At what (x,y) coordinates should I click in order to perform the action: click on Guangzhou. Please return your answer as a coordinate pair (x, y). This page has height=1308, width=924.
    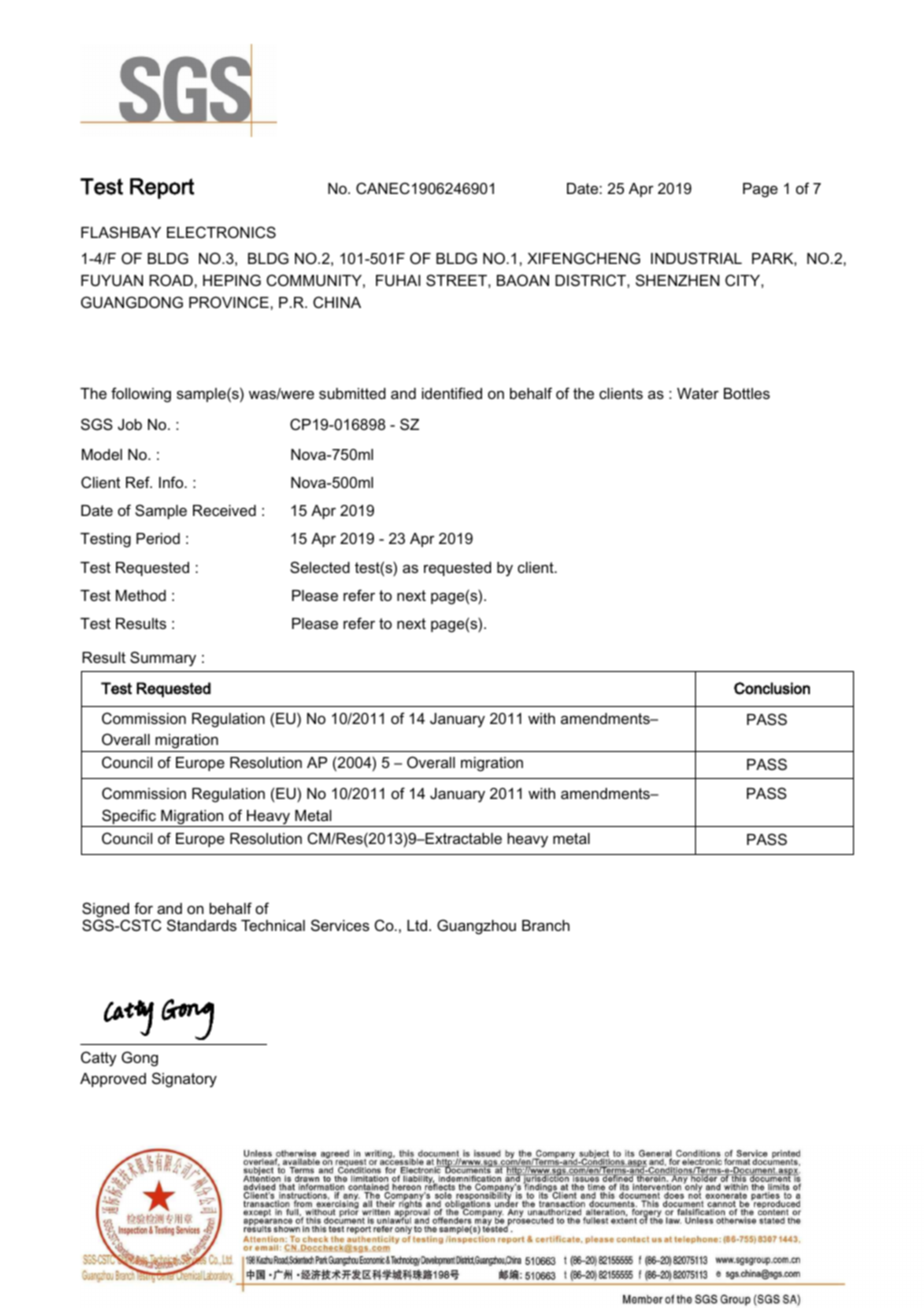
    Looking at the image, I should click on (476, 927).
